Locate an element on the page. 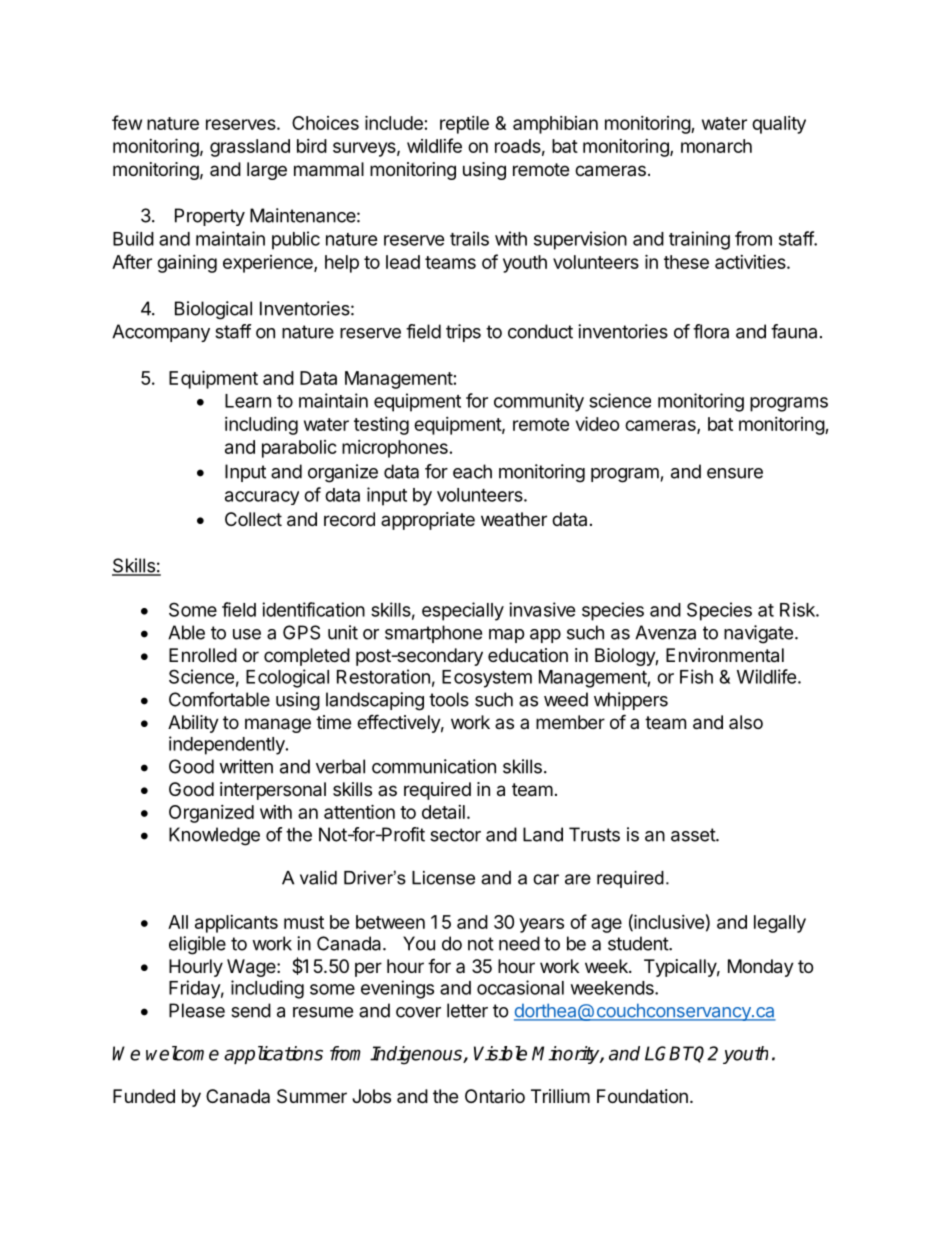  reptile is located at coordinates (464, 125).
